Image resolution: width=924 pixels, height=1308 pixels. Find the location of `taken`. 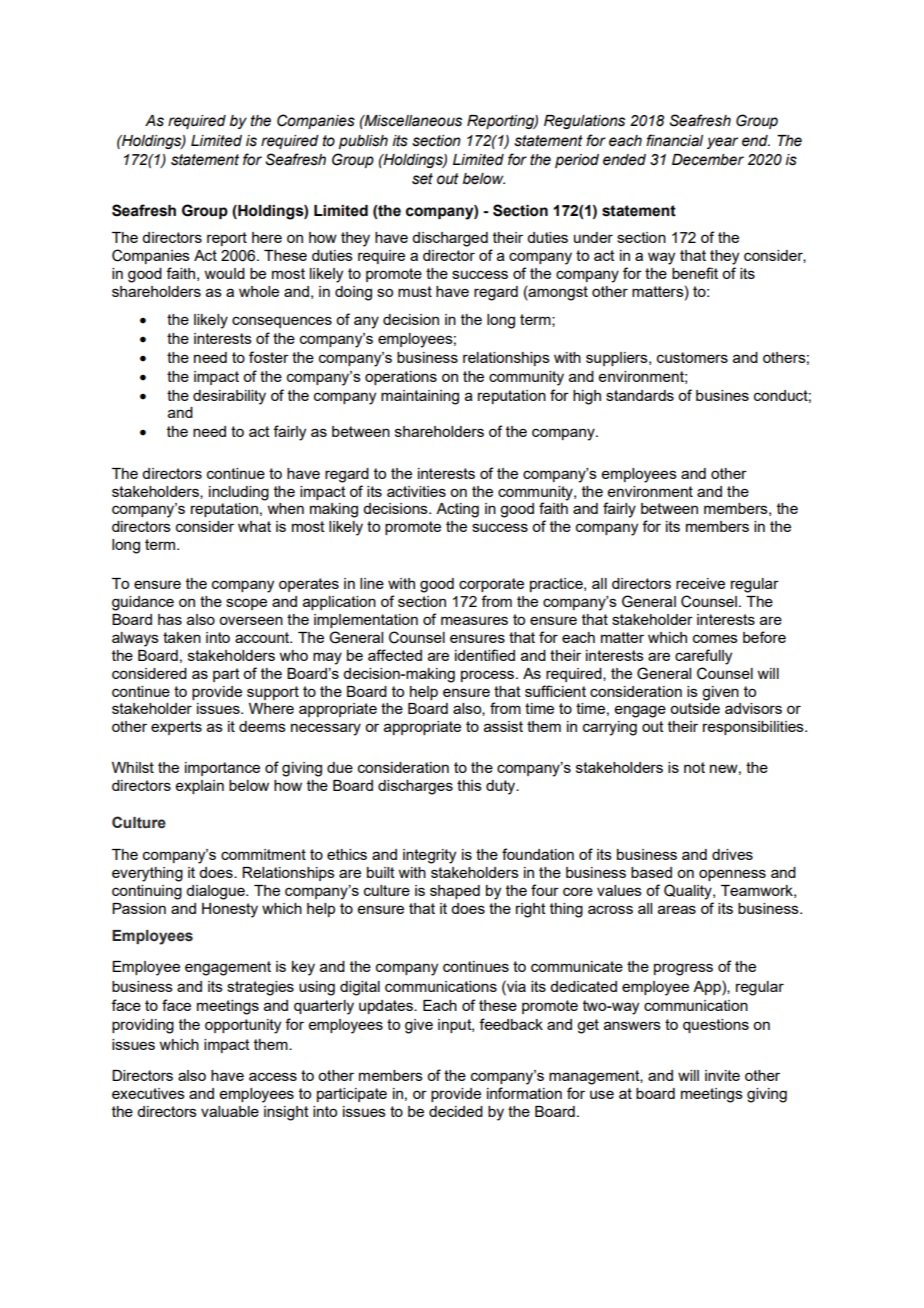

taken is located at coordinates (182, 637).
